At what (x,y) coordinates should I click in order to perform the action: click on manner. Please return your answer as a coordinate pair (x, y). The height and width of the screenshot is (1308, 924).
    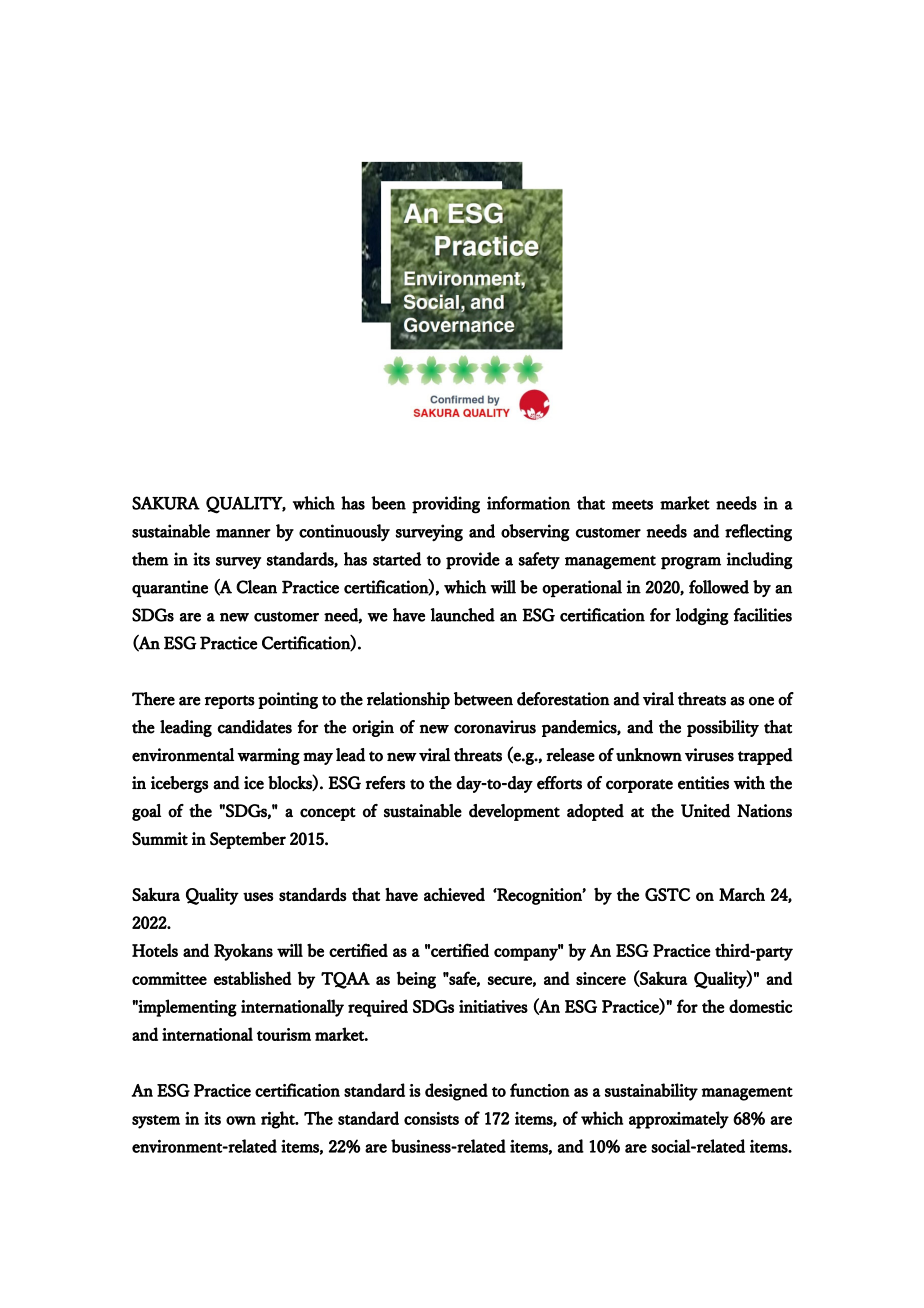
    Looking at the image, I should click on (243, 533).
